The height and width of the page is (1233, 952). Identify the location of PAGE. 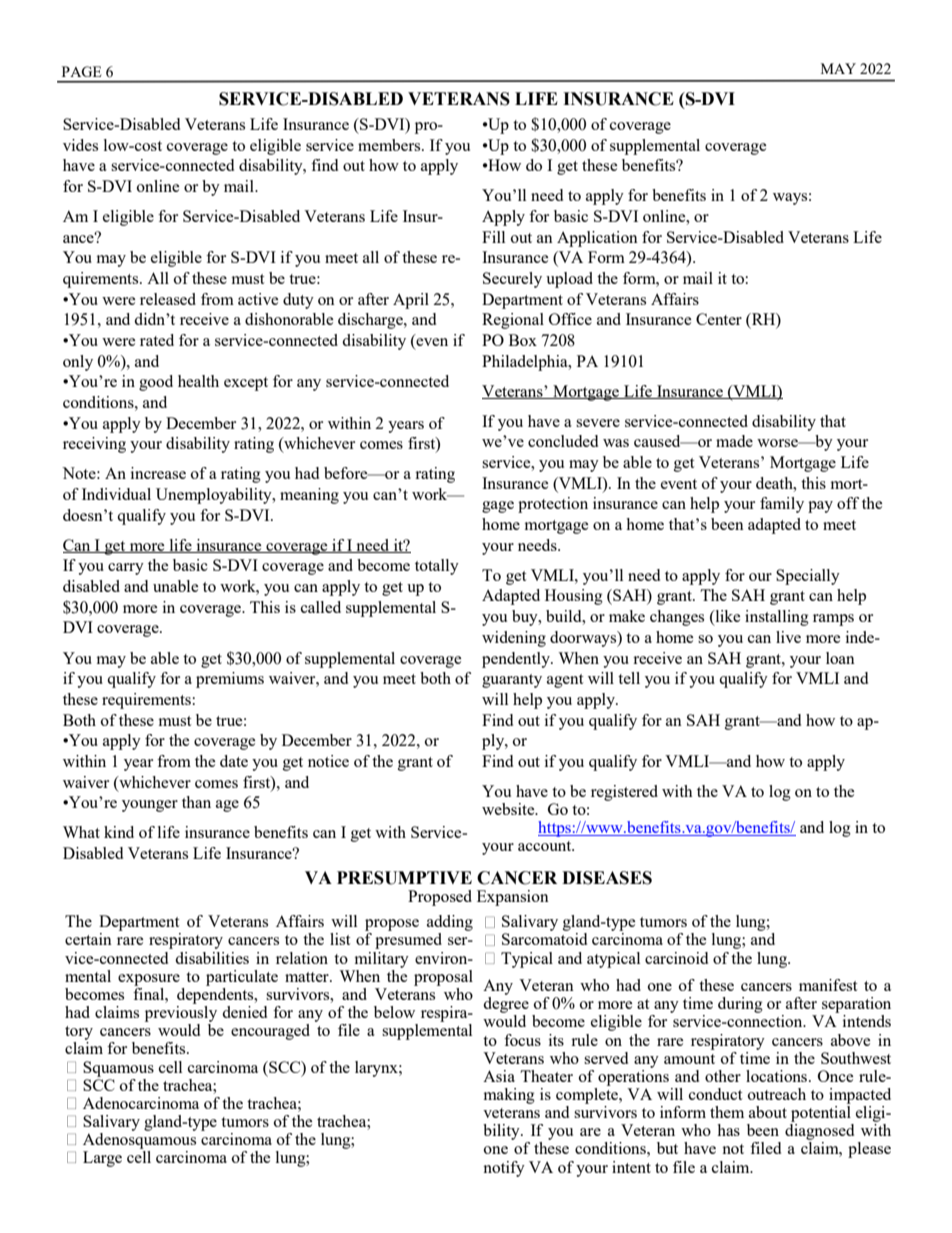
(81, 71).
